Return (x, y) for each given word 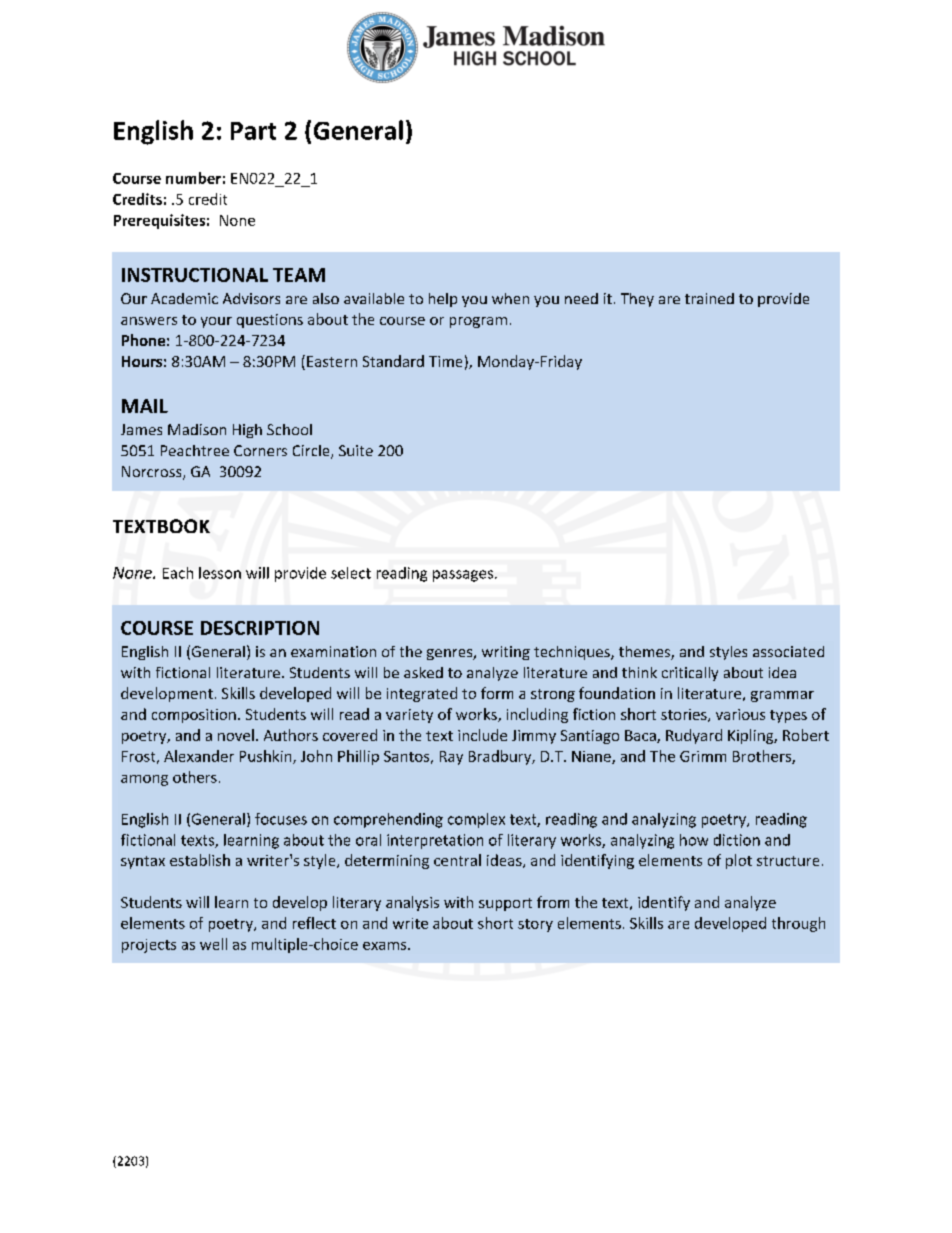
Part (253, 131)
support (505, 904)
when (510, 298)
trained (709, 298)
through (798, 924)
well (213, 944)
